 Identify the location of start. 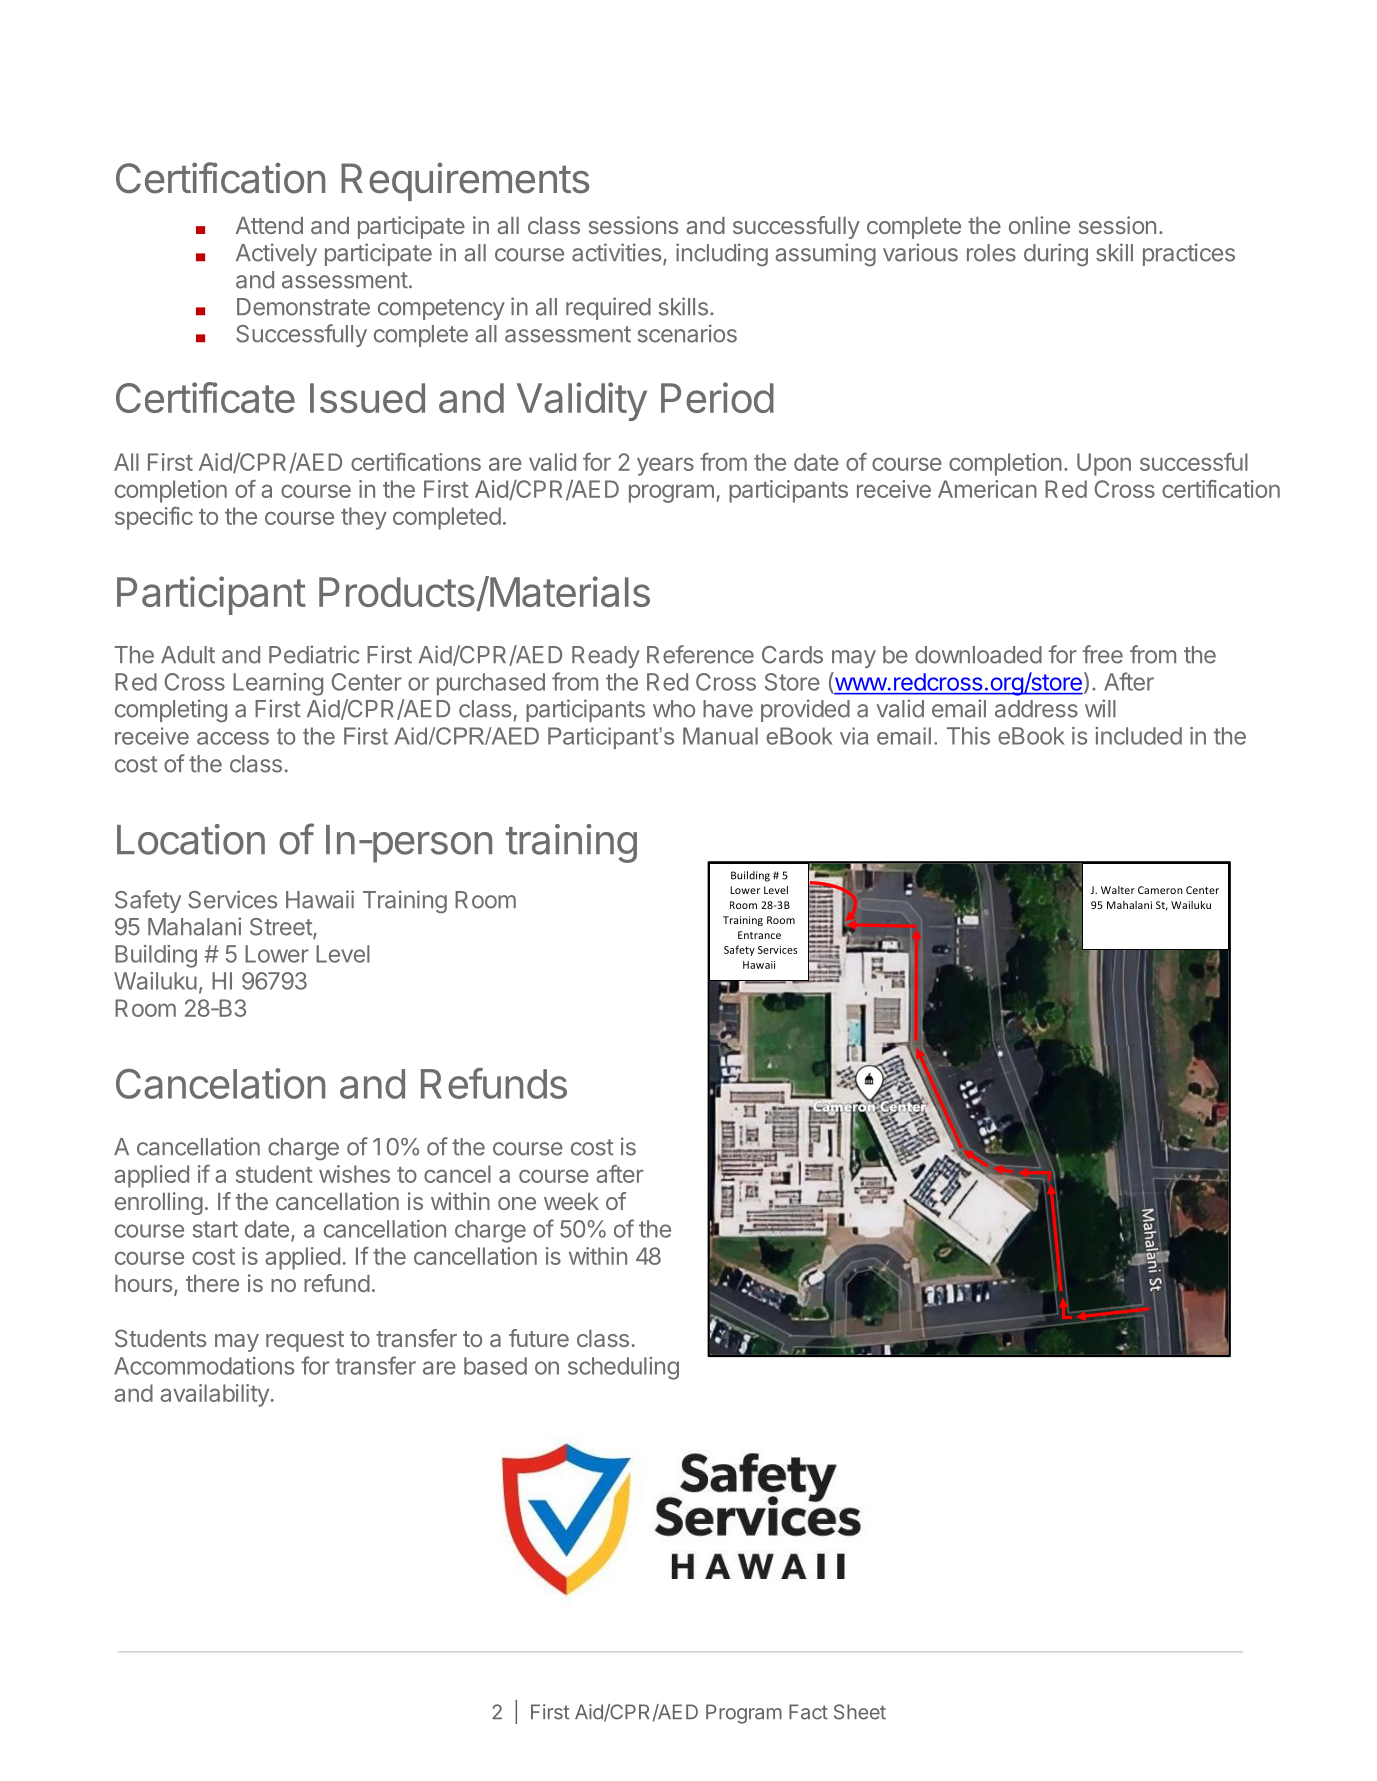
(215, 1229).
